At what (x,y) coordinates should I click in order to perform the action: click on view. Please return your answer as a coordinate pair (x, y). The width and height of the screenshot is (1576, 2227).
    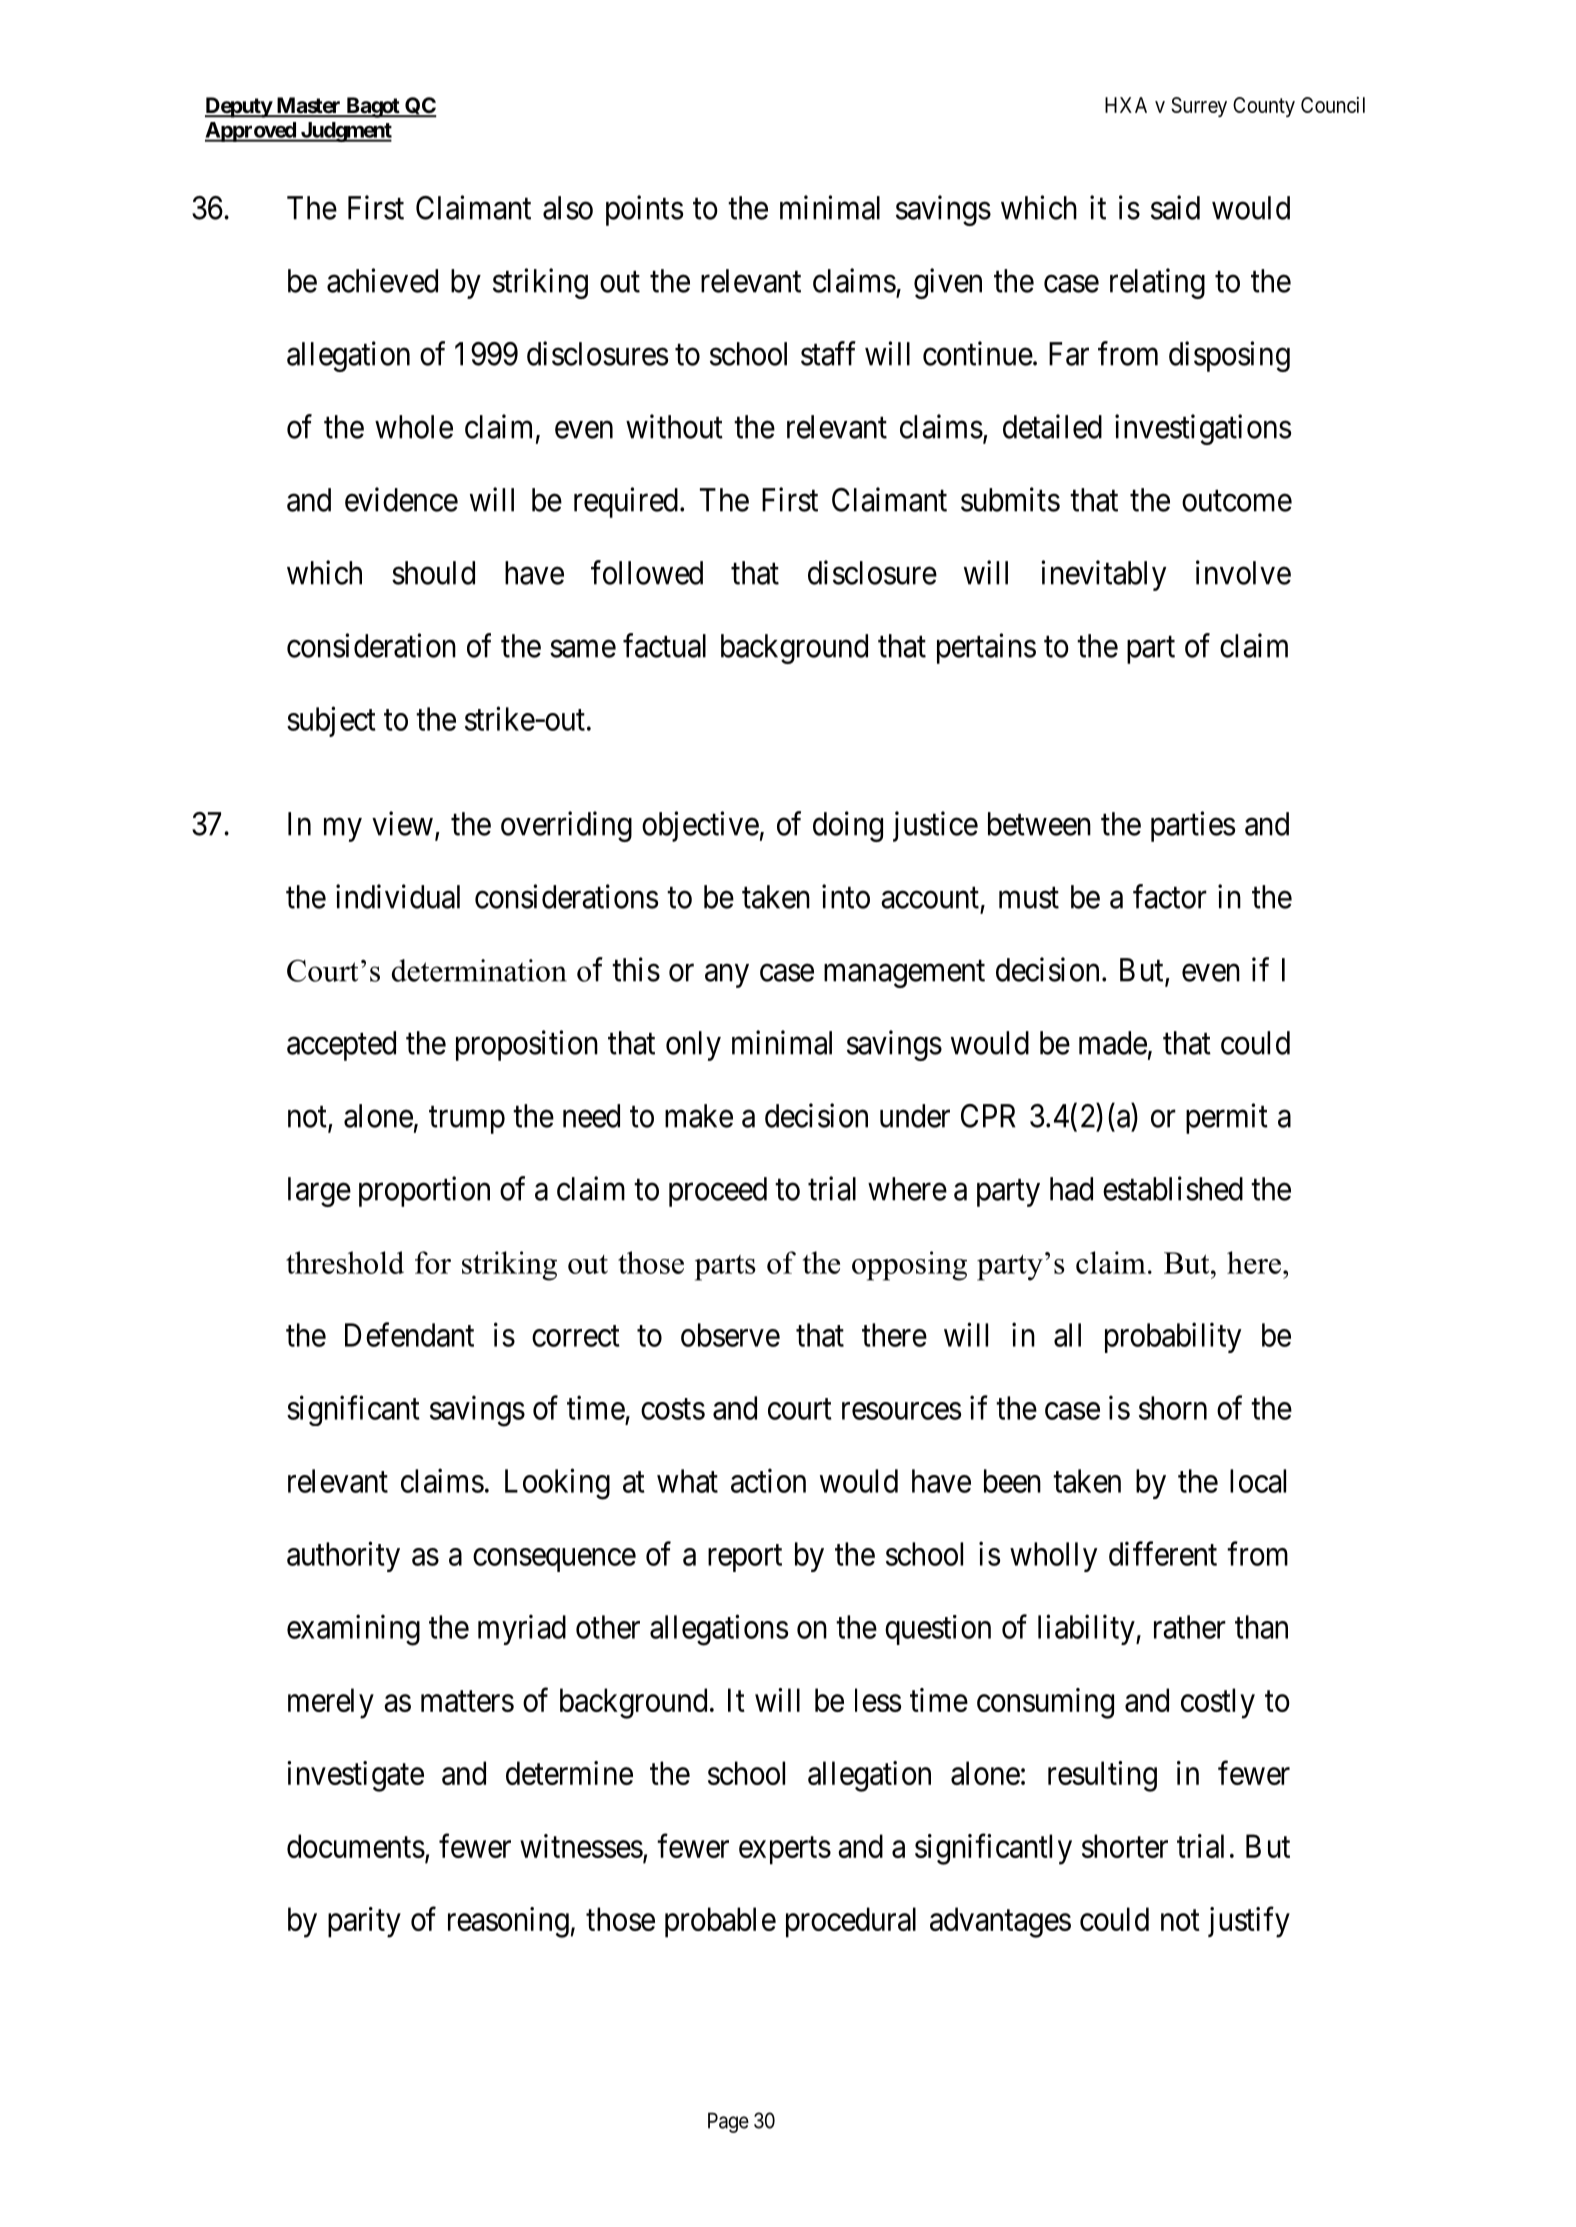
    Looking at the image, I should click on (402, 823).
